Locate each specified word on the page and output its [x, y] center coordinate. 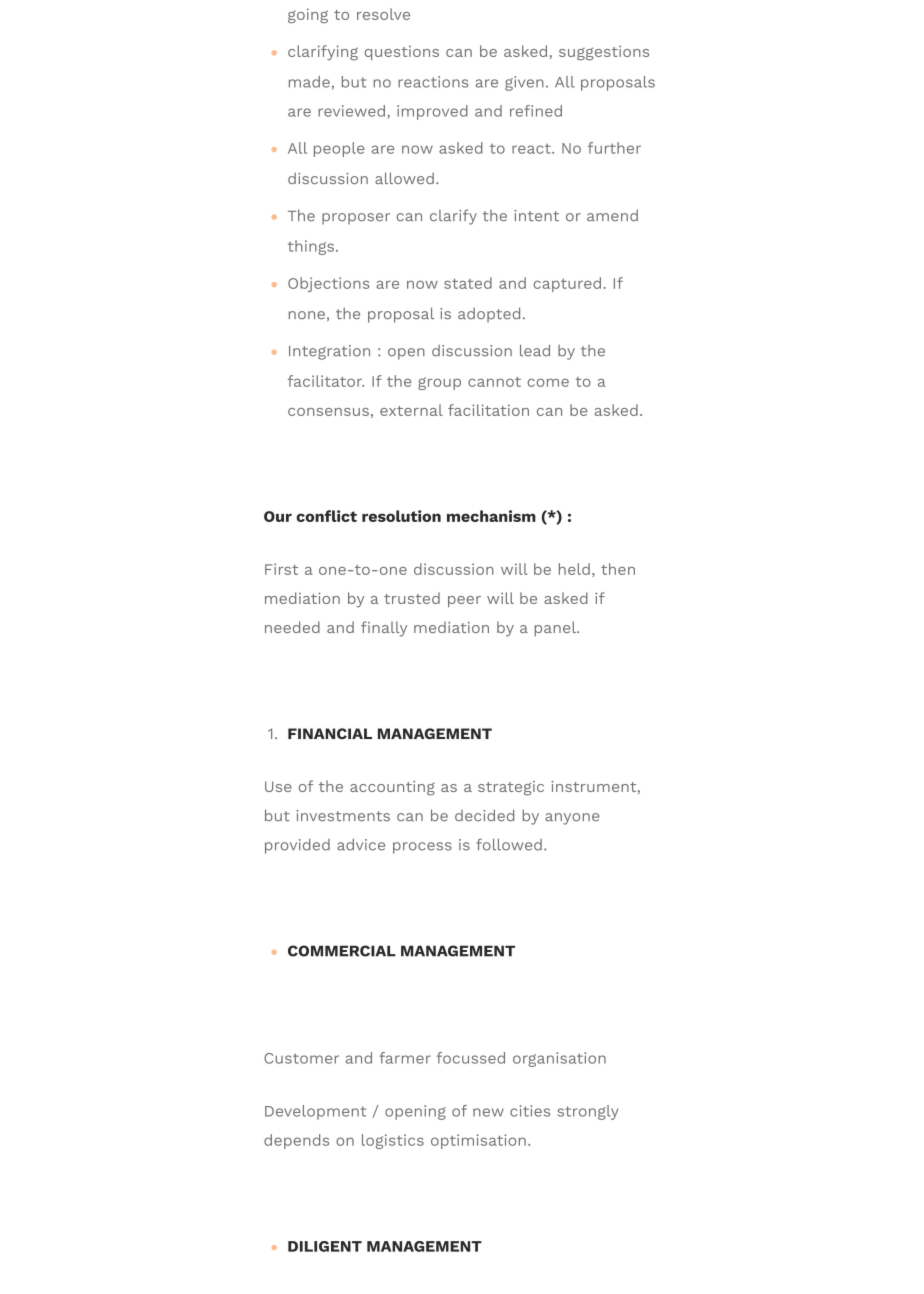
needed [292, 627]
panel [556, 629]
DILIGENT [325, 1246]
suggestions [604, 53]
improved [432, 112]
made [309, 82]
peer [464, 601]
